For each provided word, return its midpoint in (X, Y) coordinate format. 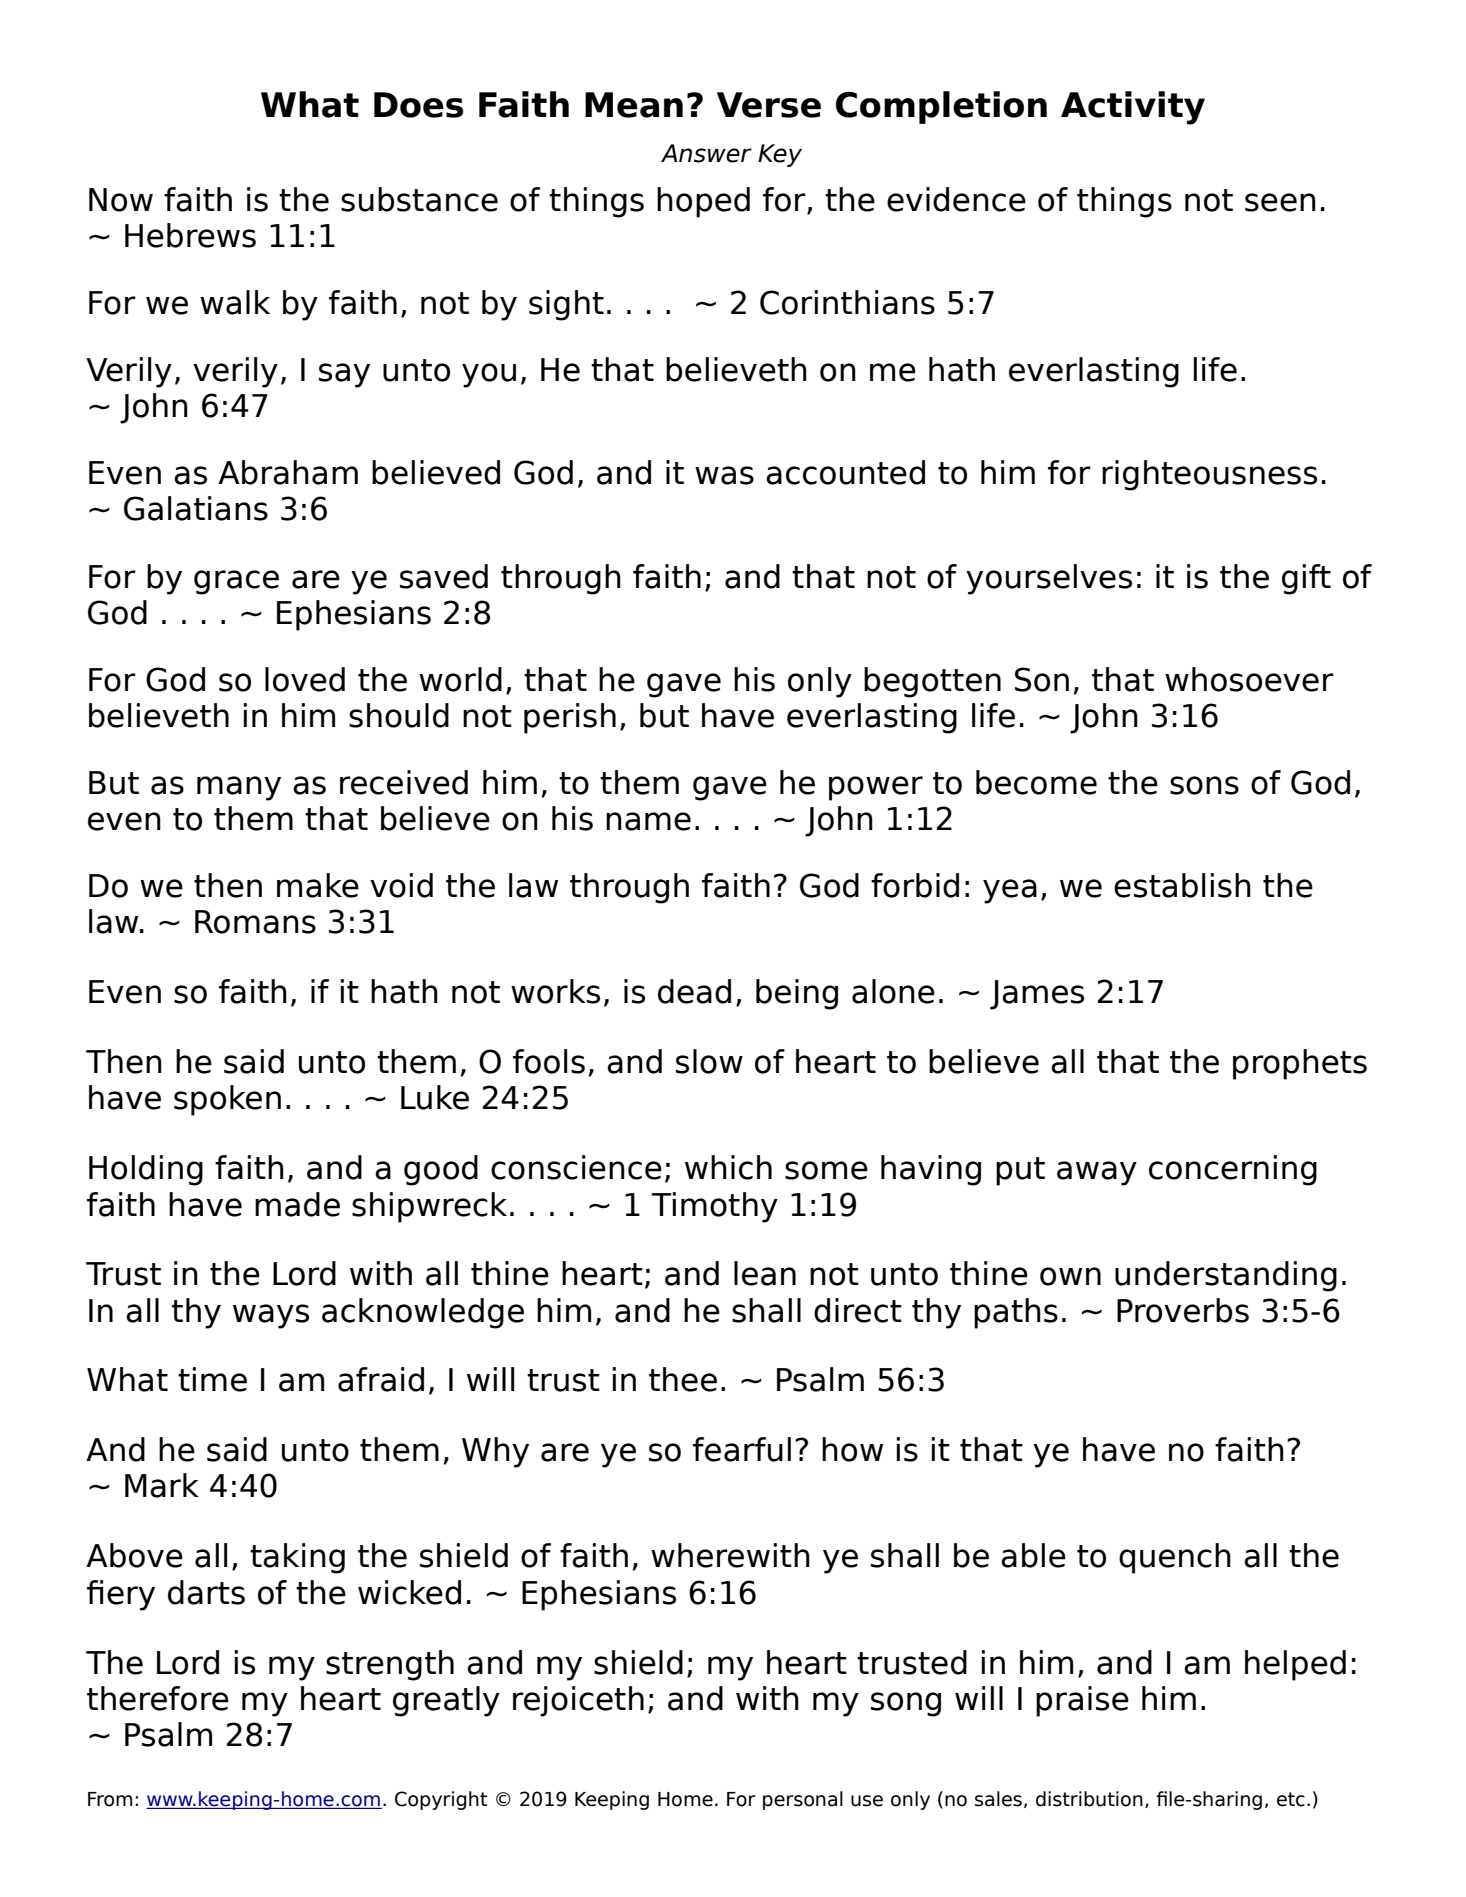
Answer (706, 153)
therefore (158, 1698)
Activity (1133, 108)
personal (803, 1800)
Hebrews (190, 235)
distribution (1089, 1799)
